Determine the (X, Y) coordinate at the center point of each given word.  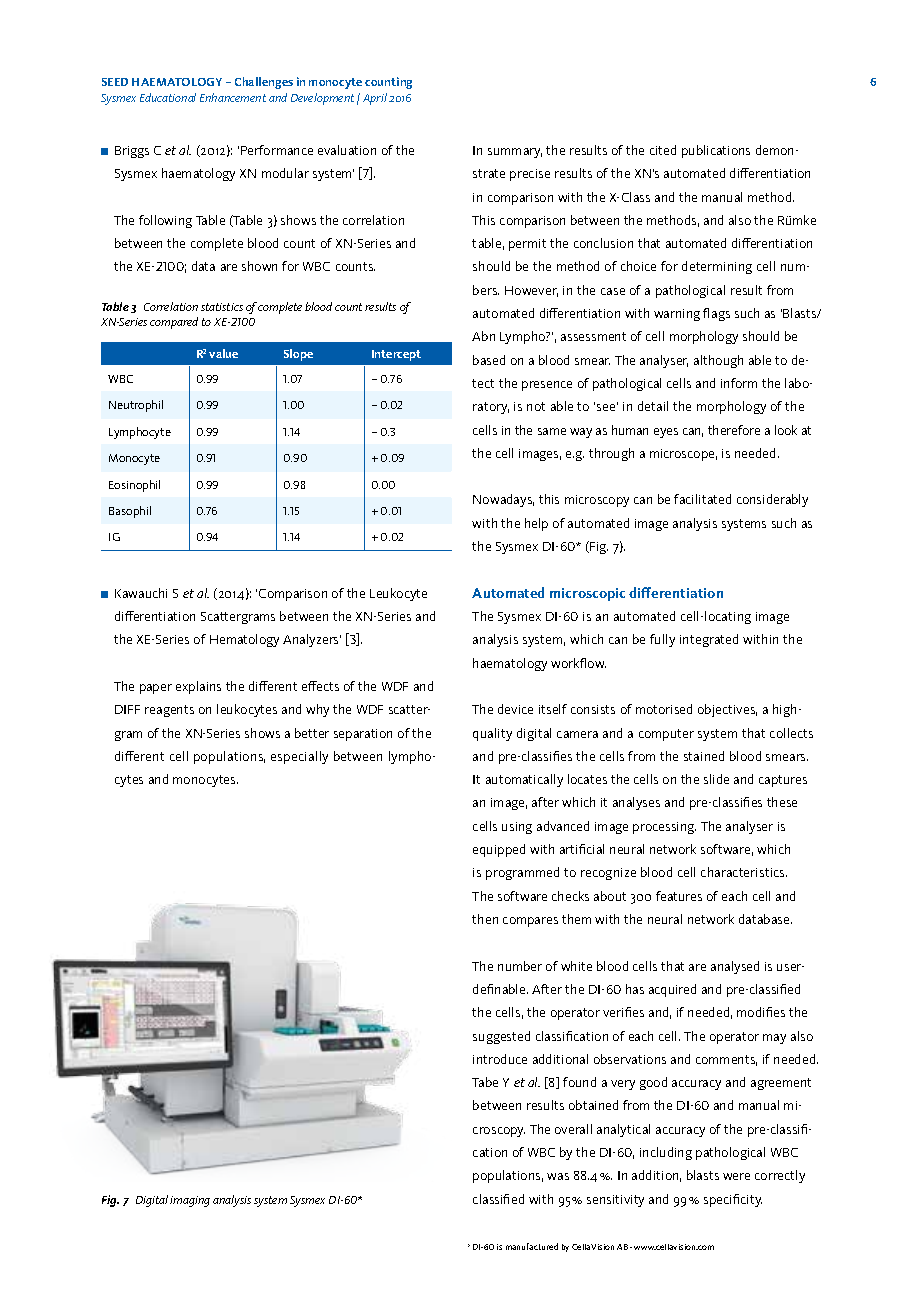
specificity (733, 1200)
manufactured (532, 1246)
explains (198, 687)
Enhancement (233, 97)
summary (515, 153)
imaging (190, 1201)
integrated (709, 640)
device (515, 709)
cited (663, 150)
